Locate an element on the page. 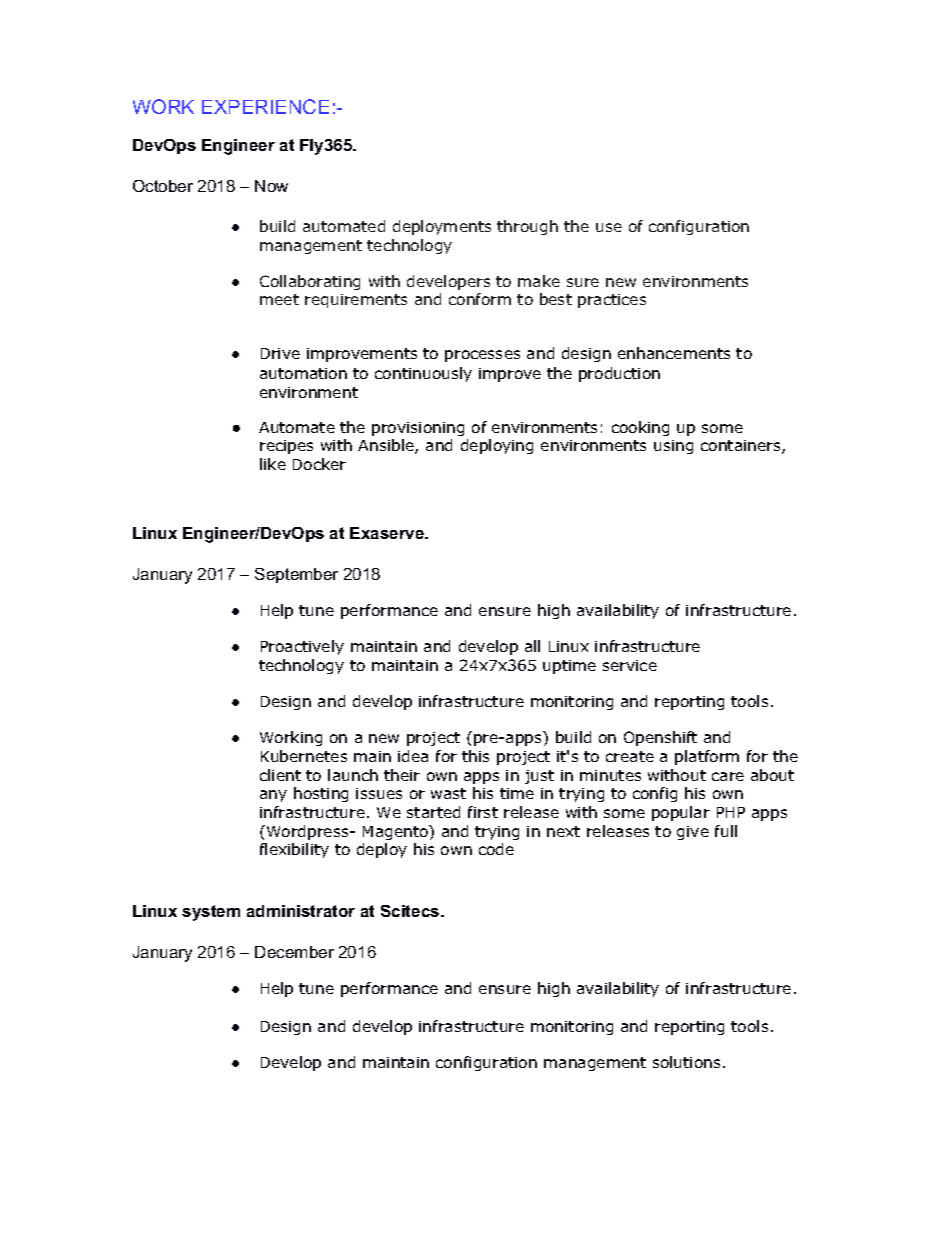  solutions is located at coordinates (686, 1062).
